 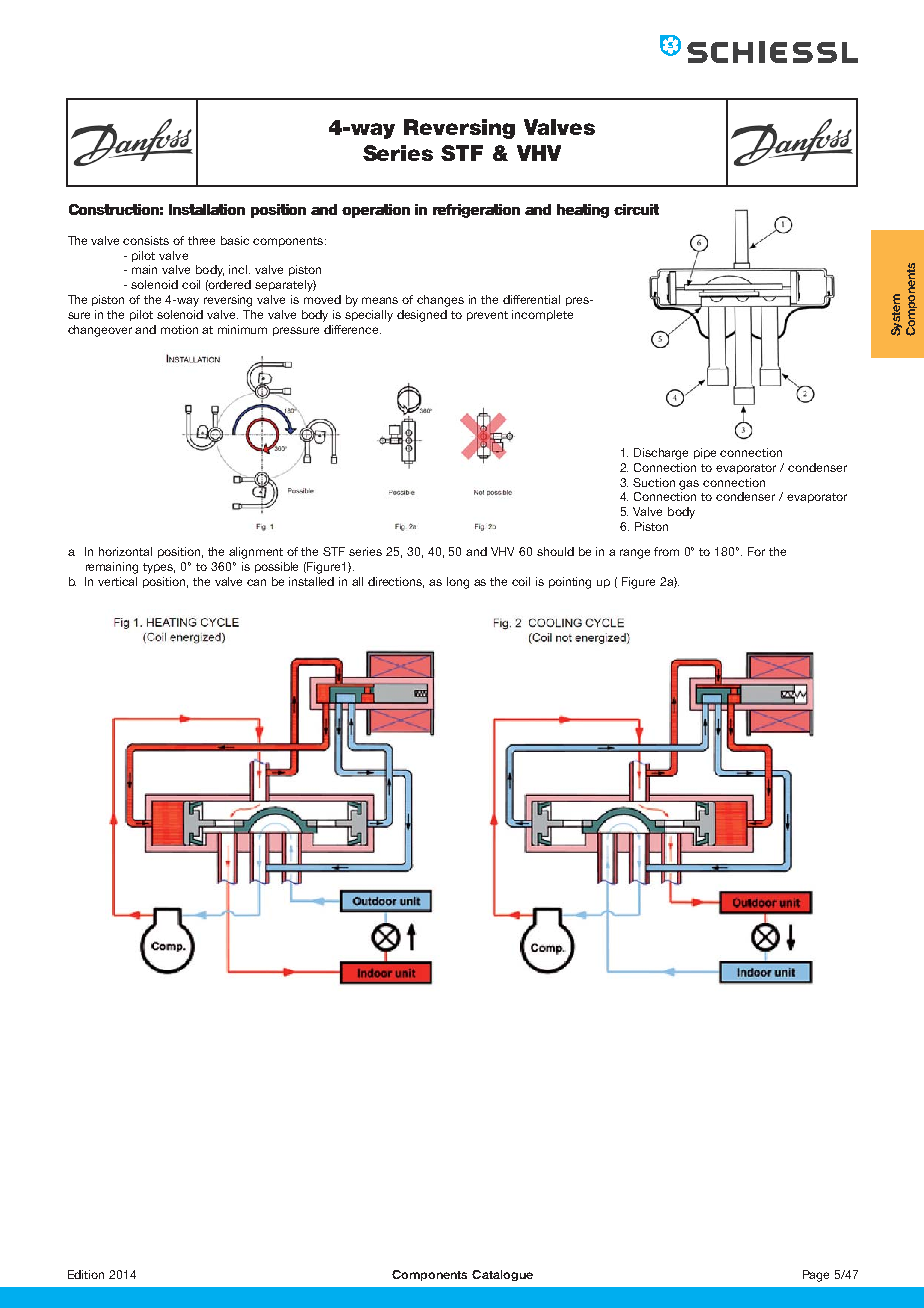 What do you see at coordinates (816, 1276) in the screenshot?
I see `Page` at bounding box center [816, 1276].
